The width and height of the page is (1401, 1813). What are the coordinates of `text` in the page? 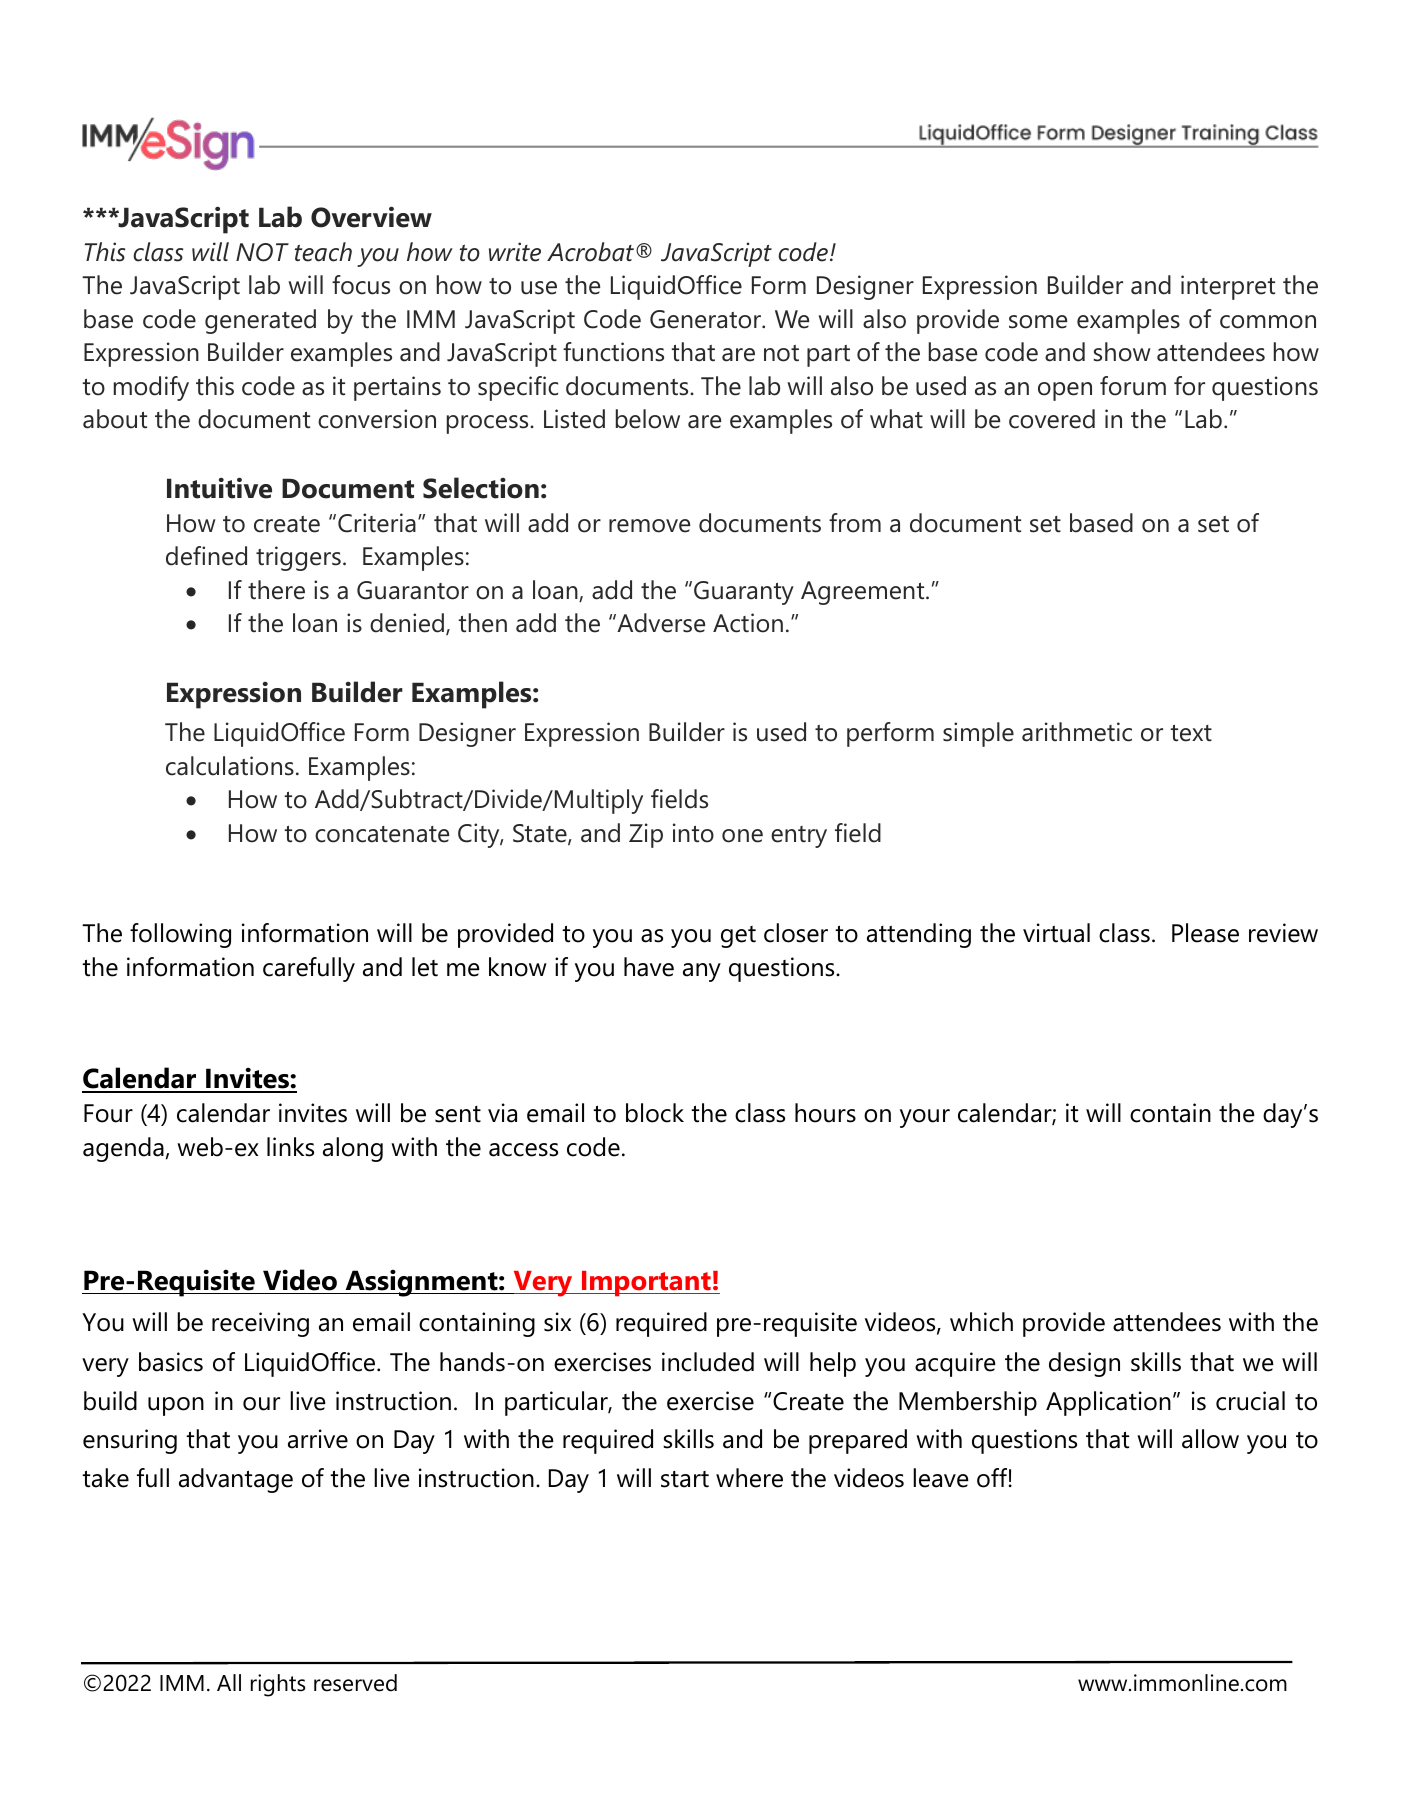 It's located at (1191, 733).
